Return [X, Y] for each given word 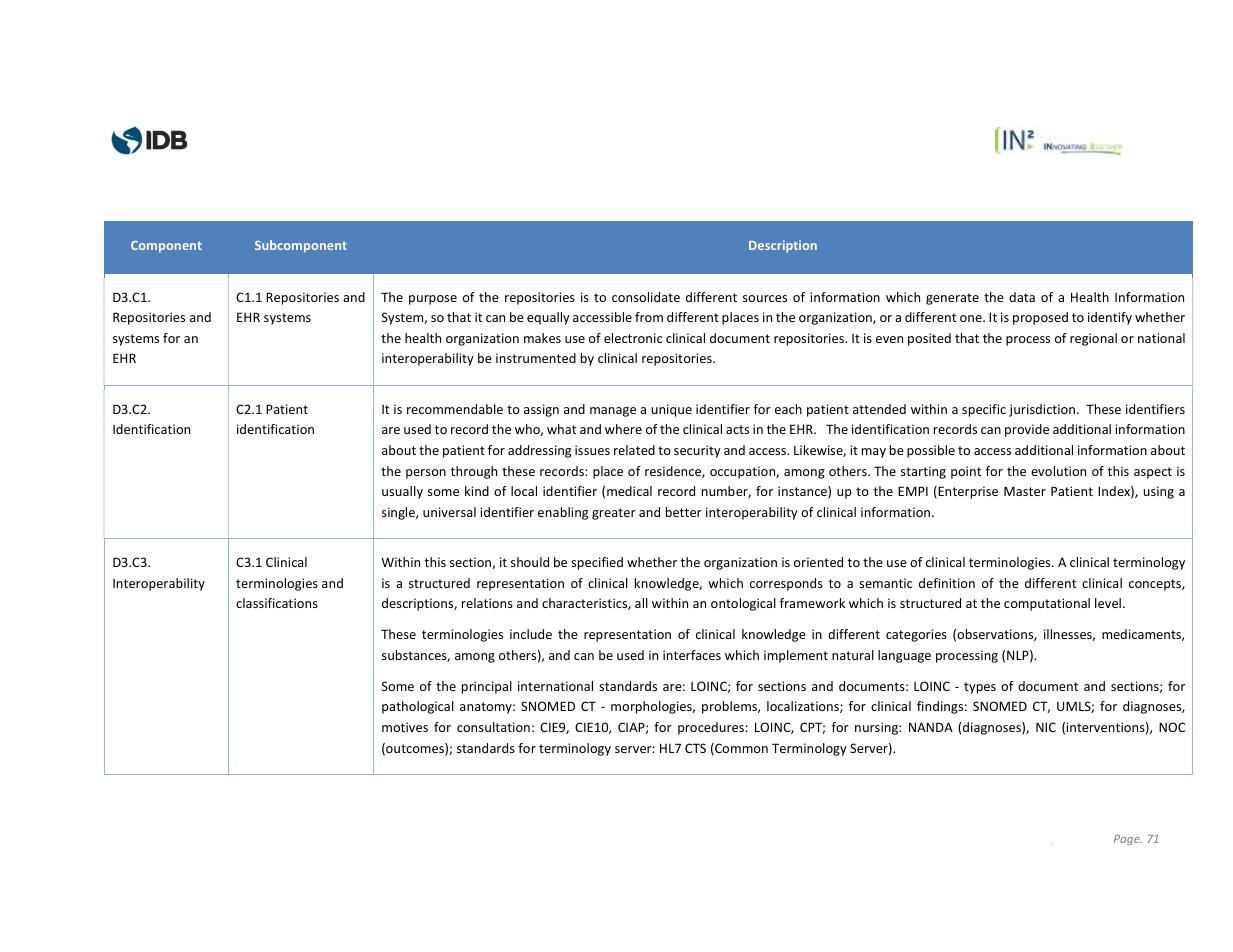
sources [765, 298]
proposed [1040, 318]
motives [405, 727]
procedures [711, 728]
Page [1128, 840]
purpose [433, 300]
